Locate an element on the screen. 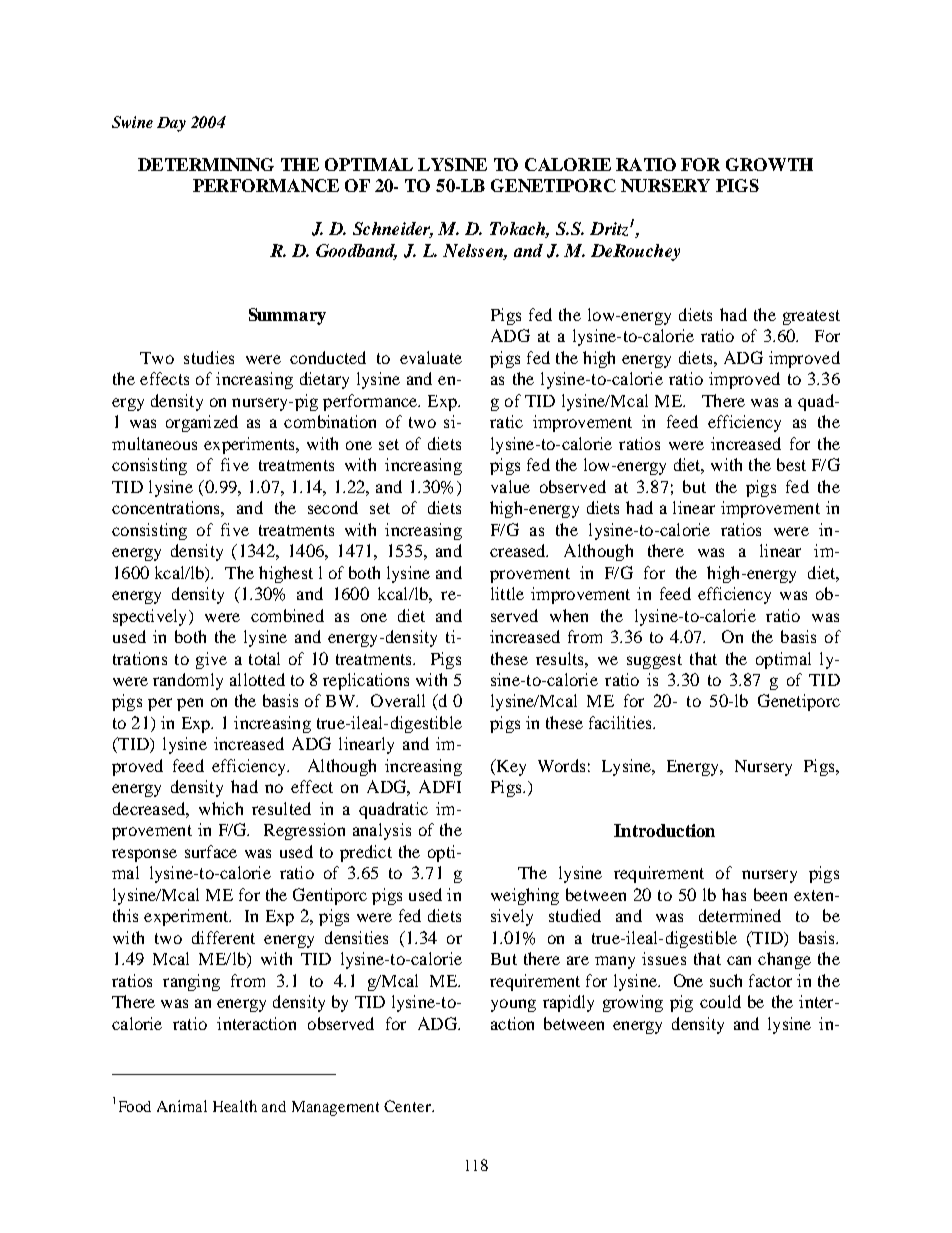 The height and width of the screenshot is (1233, 952). Schneider is located at coordinates (393, 230).
